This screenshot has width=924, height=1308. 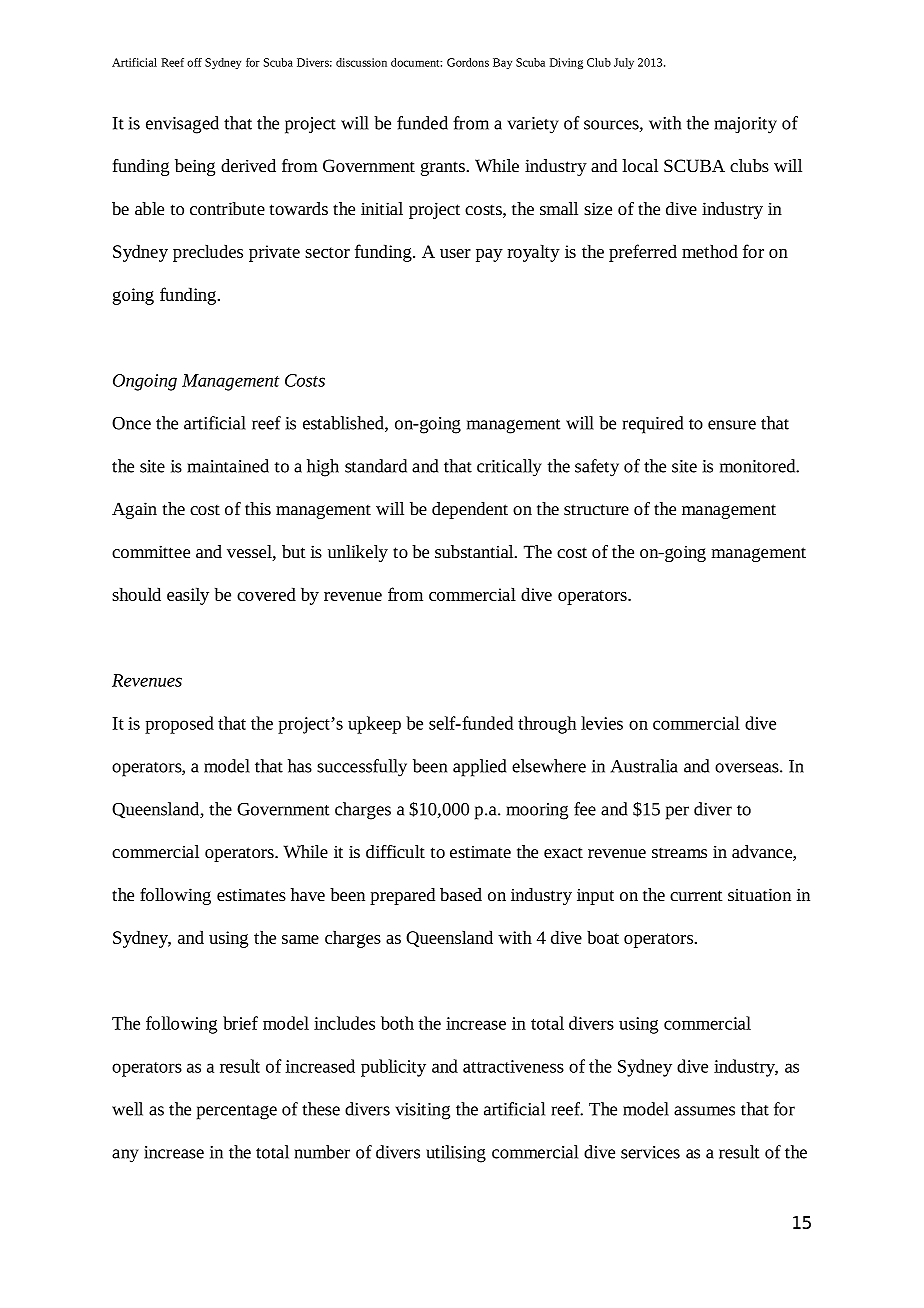 What do you see at coordinates (502, 63) in the screenshot?
I see `Bay` at bounding box center [502, 63].
